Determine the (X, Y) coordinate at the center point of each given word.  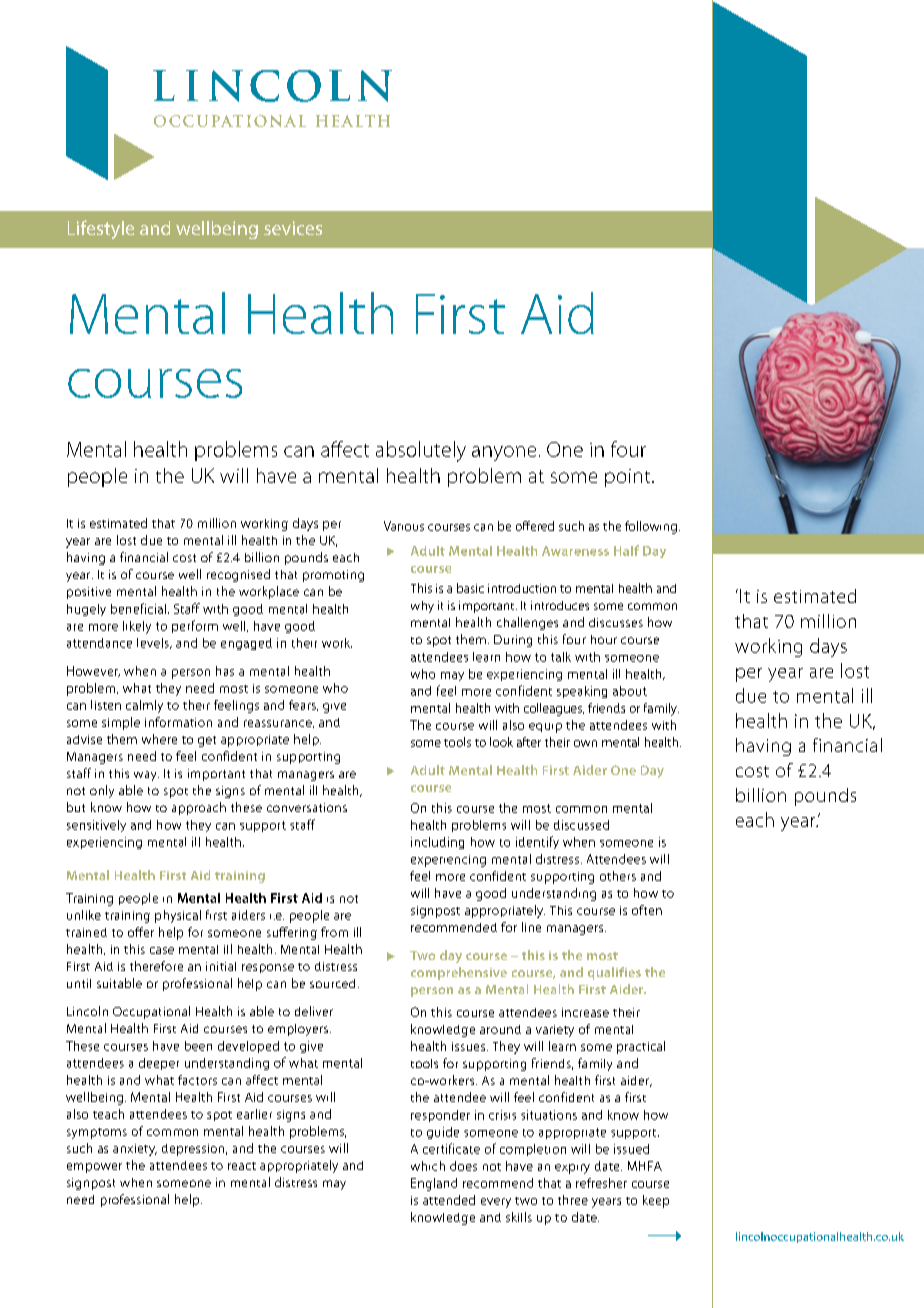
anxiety (135, 1150)
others (618, 876)
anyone (504, 453)
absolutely (421, 451)
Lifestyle (101, 229)
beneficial (138, 608)
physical (178, 916)
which (428, 1166)
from (334, 932)
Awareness (575, 551)
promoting (333, 576)
